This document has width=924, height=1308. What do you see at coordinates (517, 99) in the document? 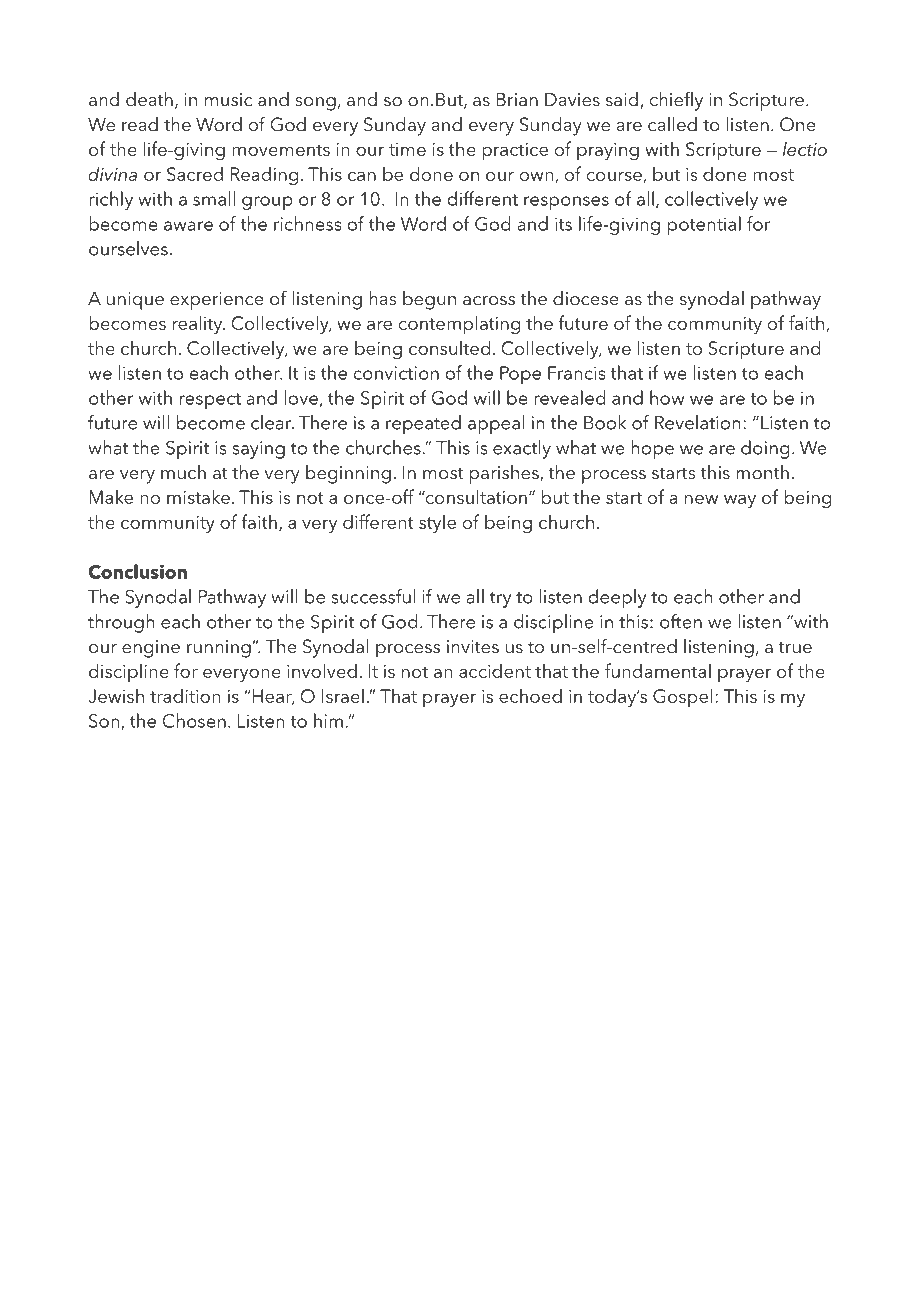
I see `Brian` at bounding box center [517, 99].
